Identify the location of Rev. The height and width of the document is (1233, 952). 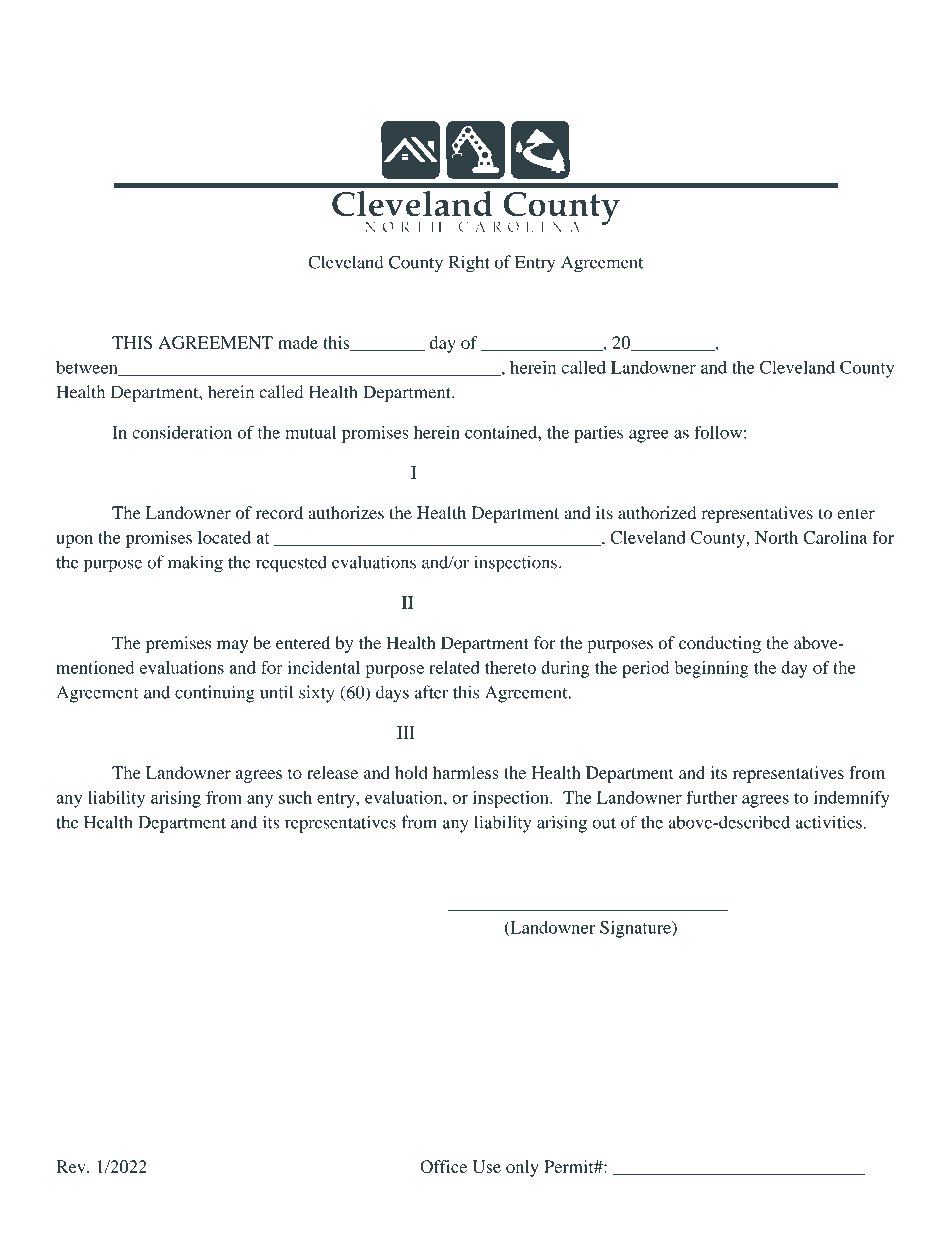
(72, 1166).
